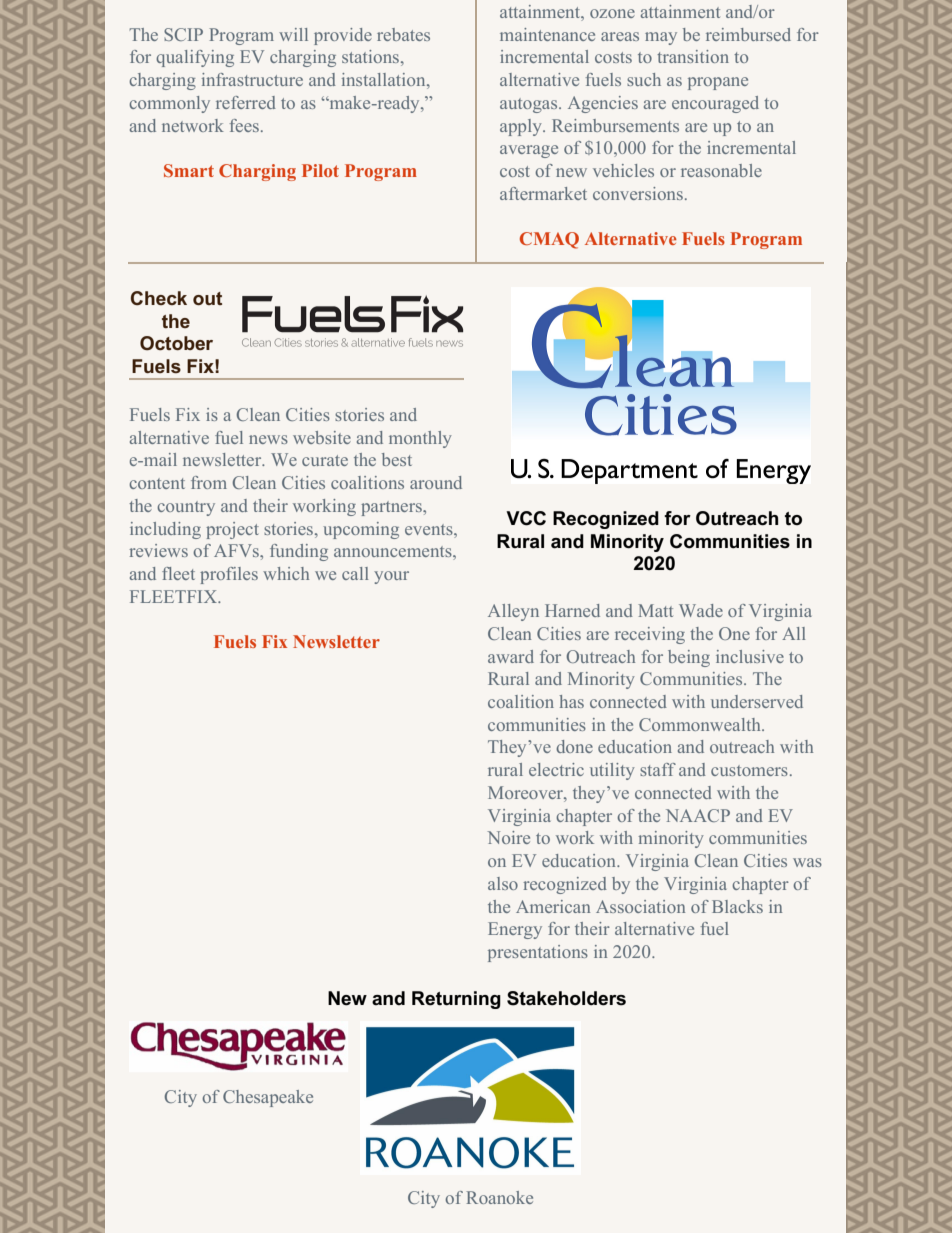  I want to click on also, so click(503, 883).
